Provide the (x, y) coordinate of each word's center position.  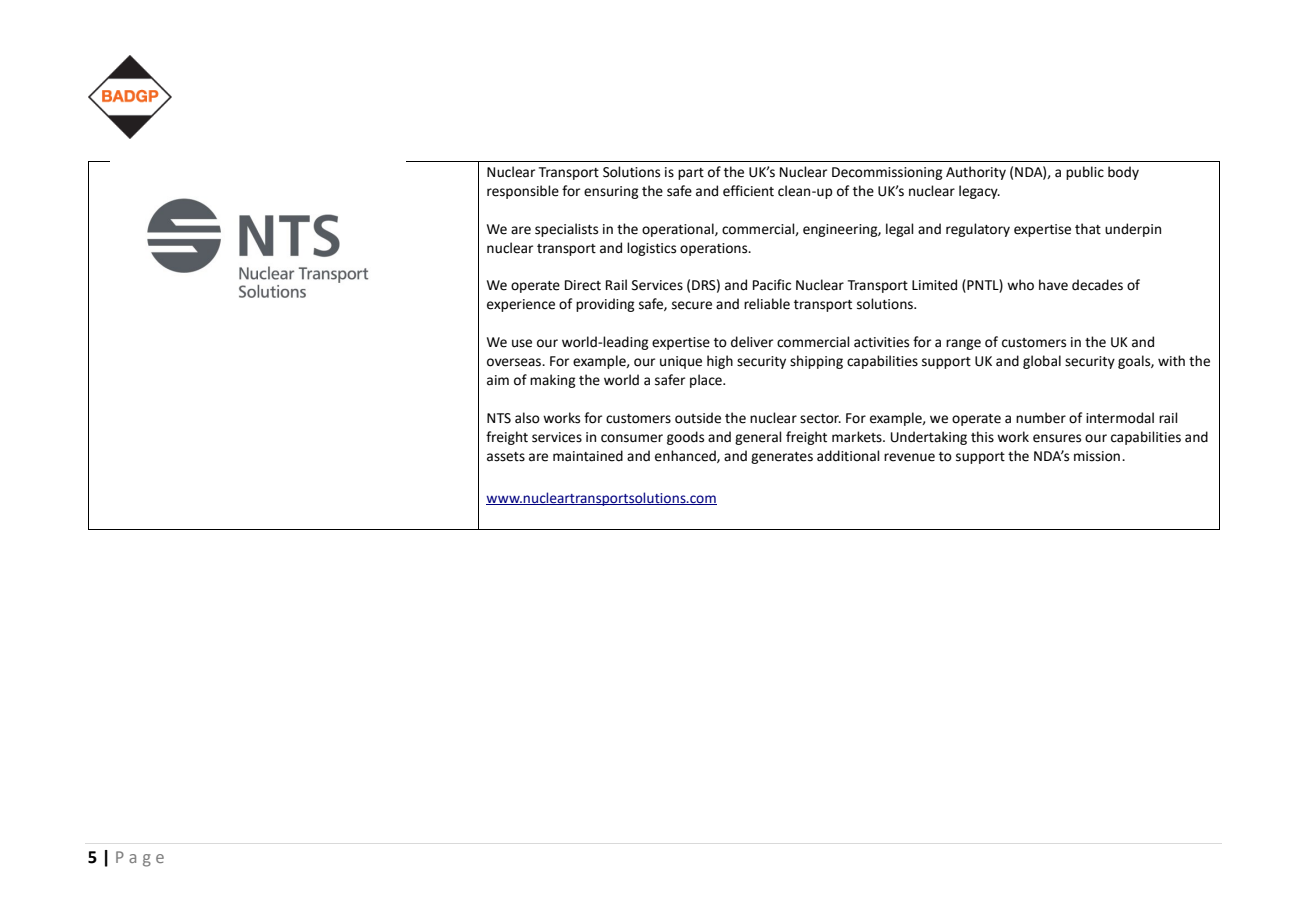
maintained (588, 456)
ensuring (611, 192)
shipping (816, 362)
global (1042, 362)
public (1085, 173)
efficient (748, 191)
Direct (583, 285)
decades (1097, 285)
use (522, 343)
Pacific (772, 285)
